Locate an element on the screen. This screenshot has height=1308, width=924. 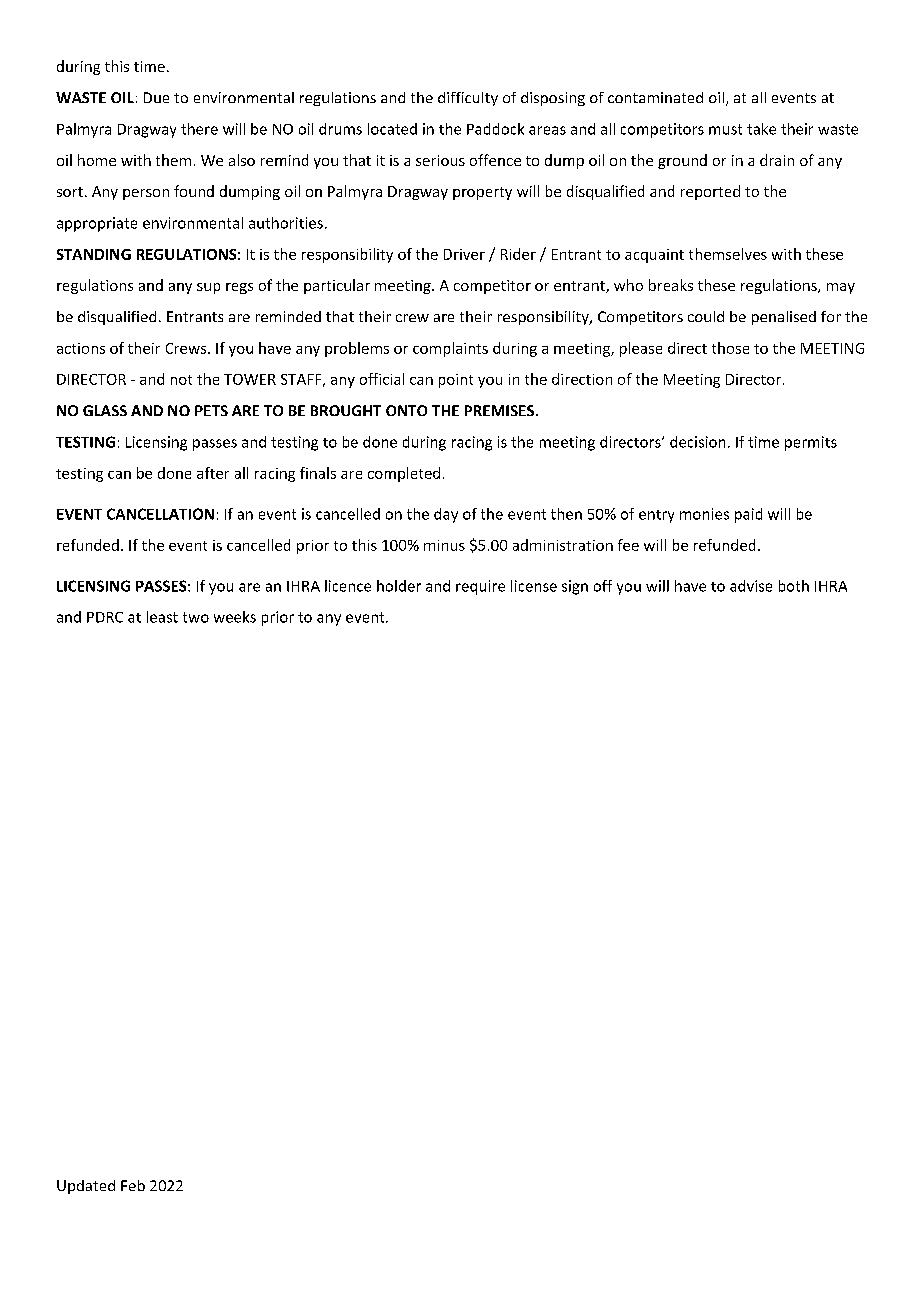
least is located at coordinates (162, 617).
